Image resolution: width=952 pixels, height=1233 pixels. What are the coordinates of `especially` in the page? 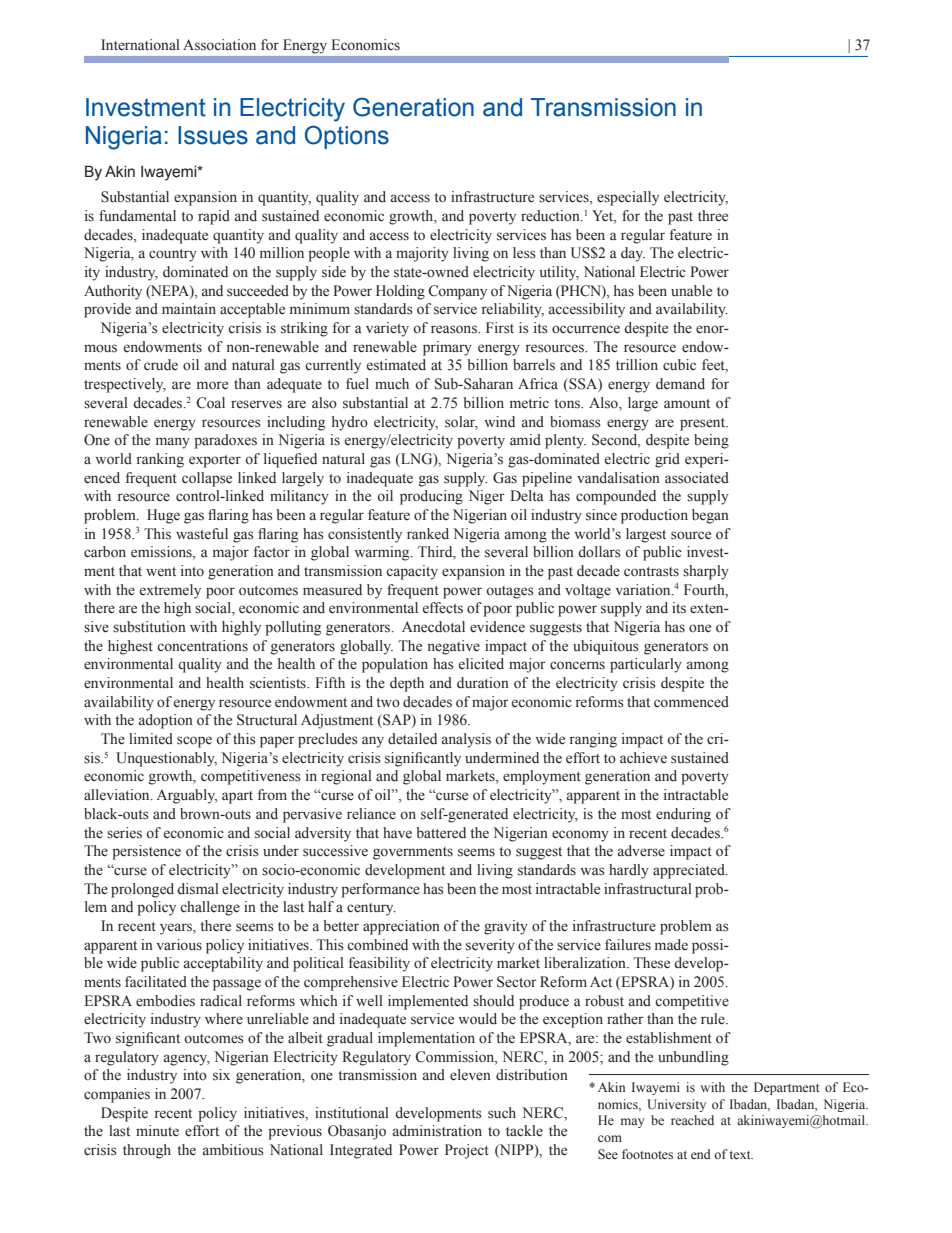 It's located at (628, 198).
